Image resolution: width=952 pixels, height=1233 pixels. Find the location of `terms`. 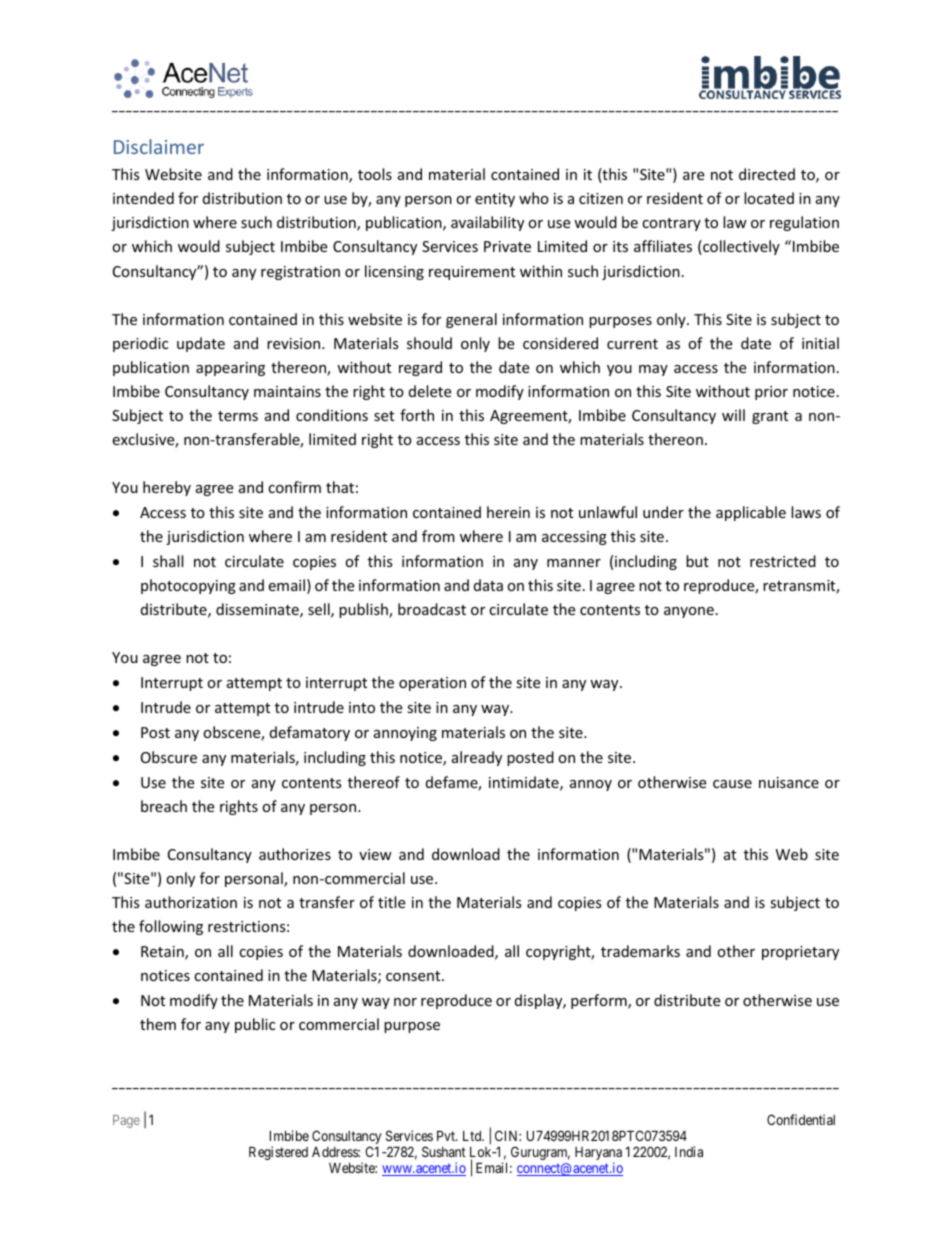

terms is located at coordinates (238, 416).
